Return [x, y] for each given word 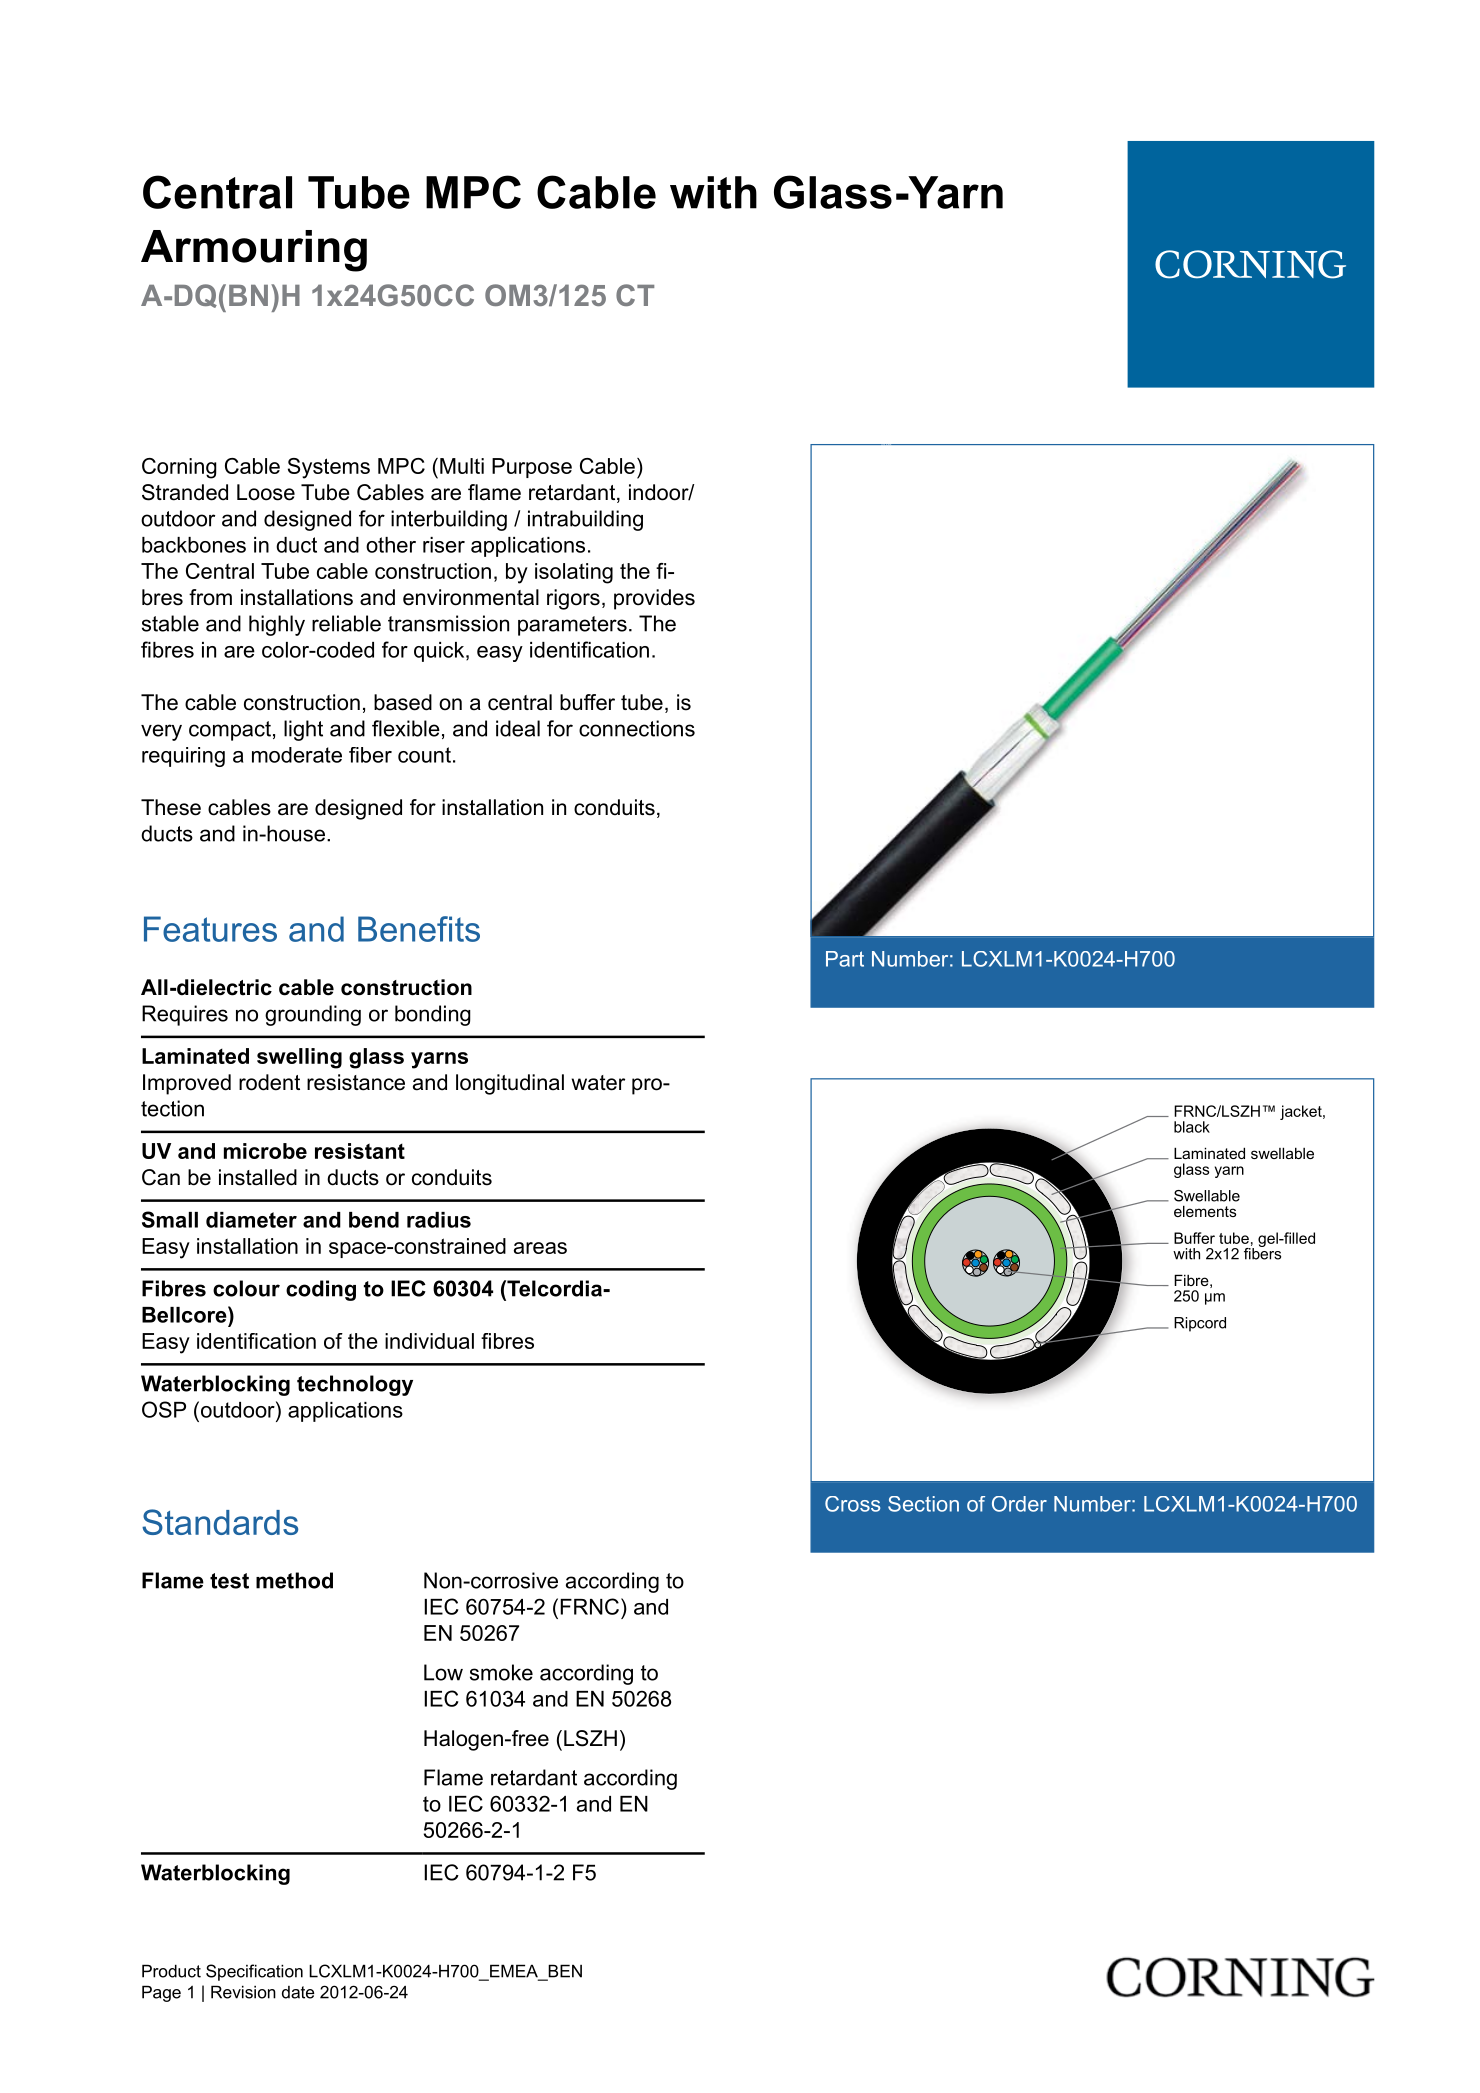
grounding [313, 1015]
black [1192, 1127]
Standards [220, 1522]
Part [845, 959]
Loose [266, 492]
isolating [574, 573]
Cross [852, 1504]
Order [1019, 1504]
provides [654, 599]
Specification [254, 1972]
